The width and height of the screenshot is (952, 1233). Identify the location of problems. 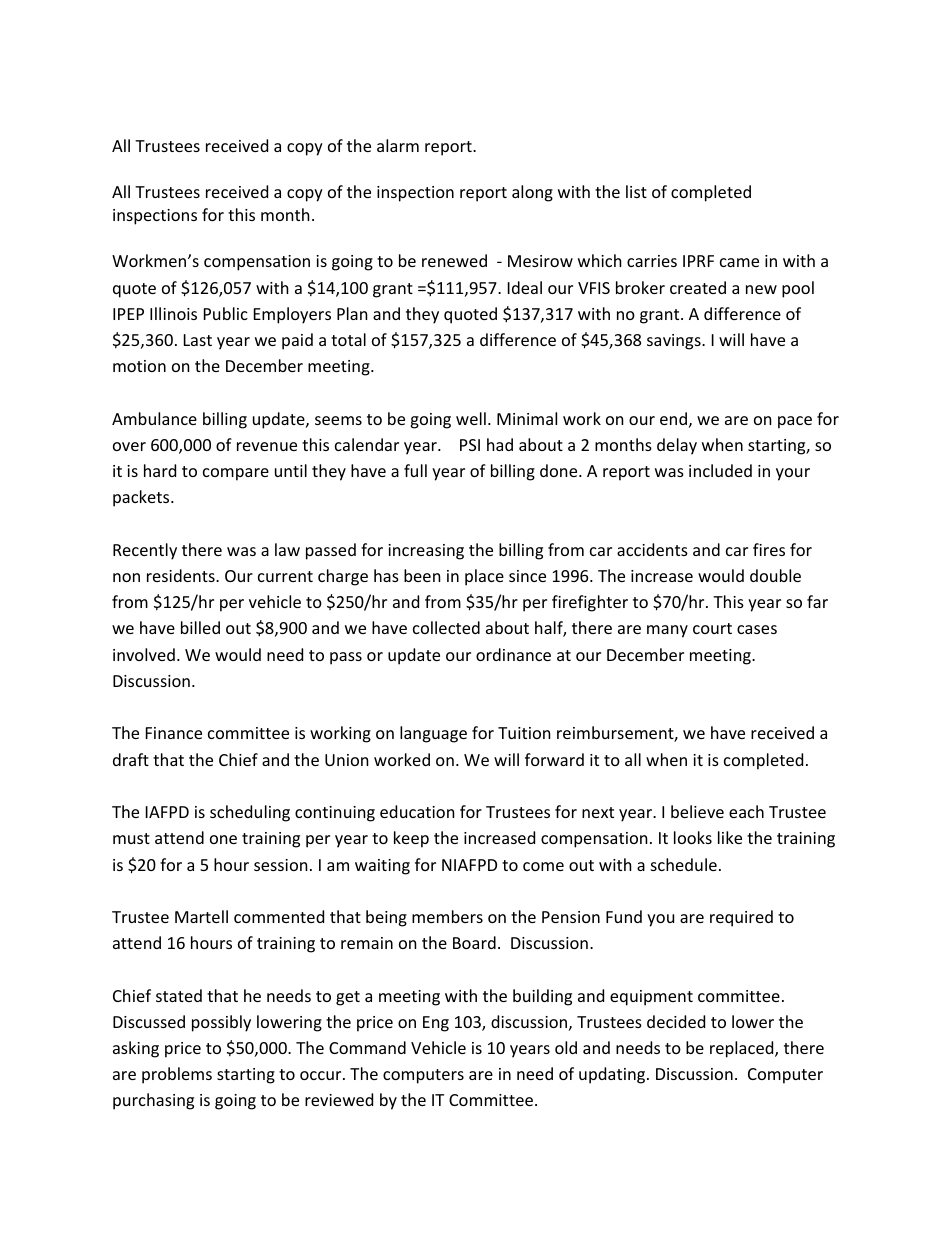
(177, 1075).
